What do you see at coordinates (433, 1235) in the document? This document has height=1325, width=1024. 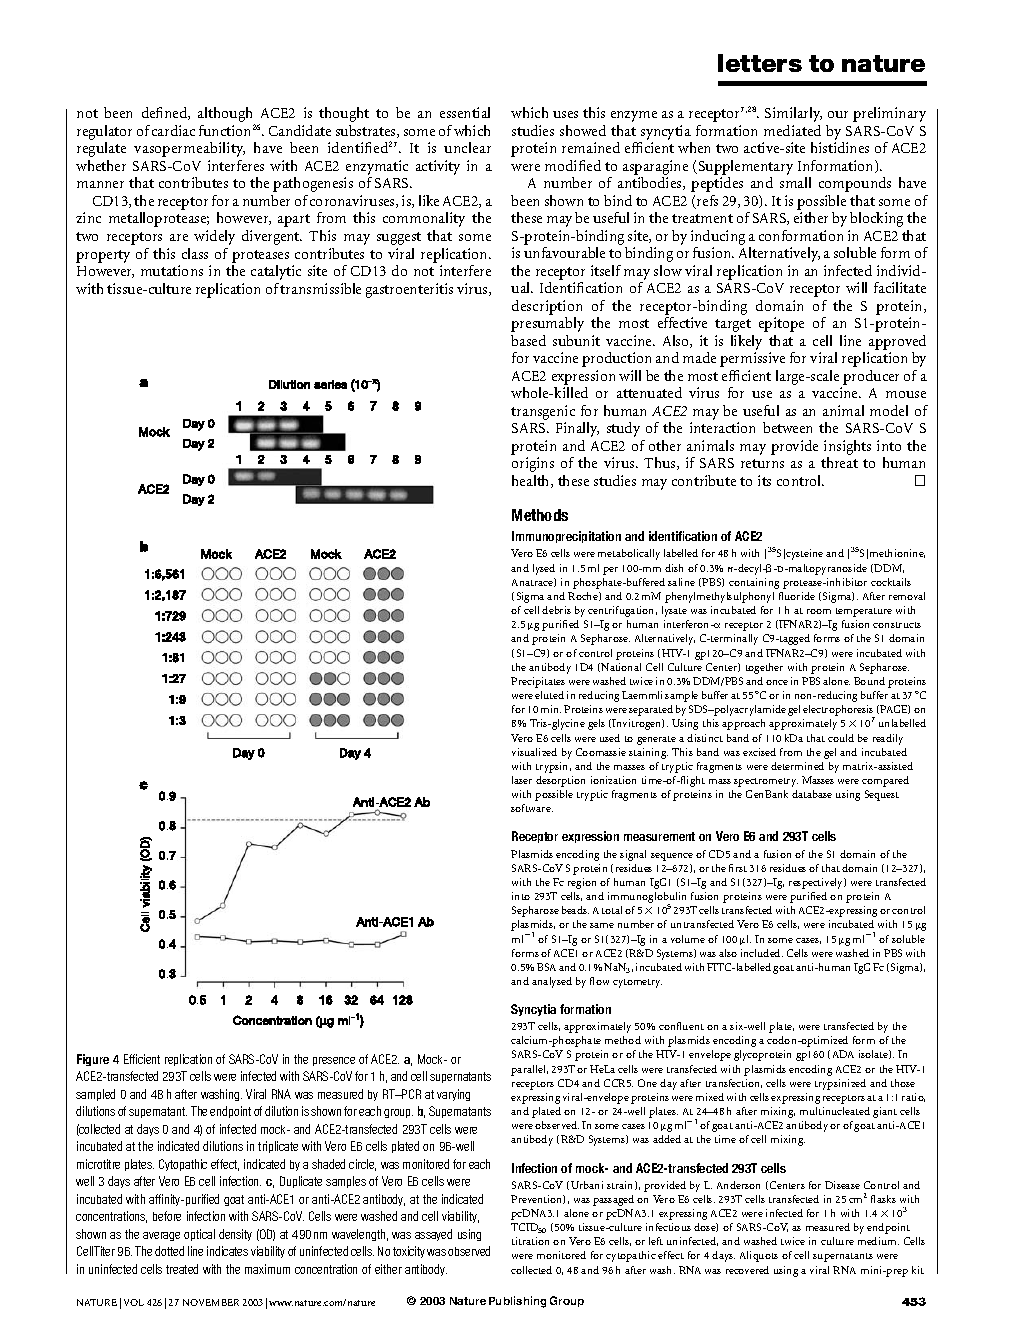 I see `assayed` at bounding box center [433, 1235].
